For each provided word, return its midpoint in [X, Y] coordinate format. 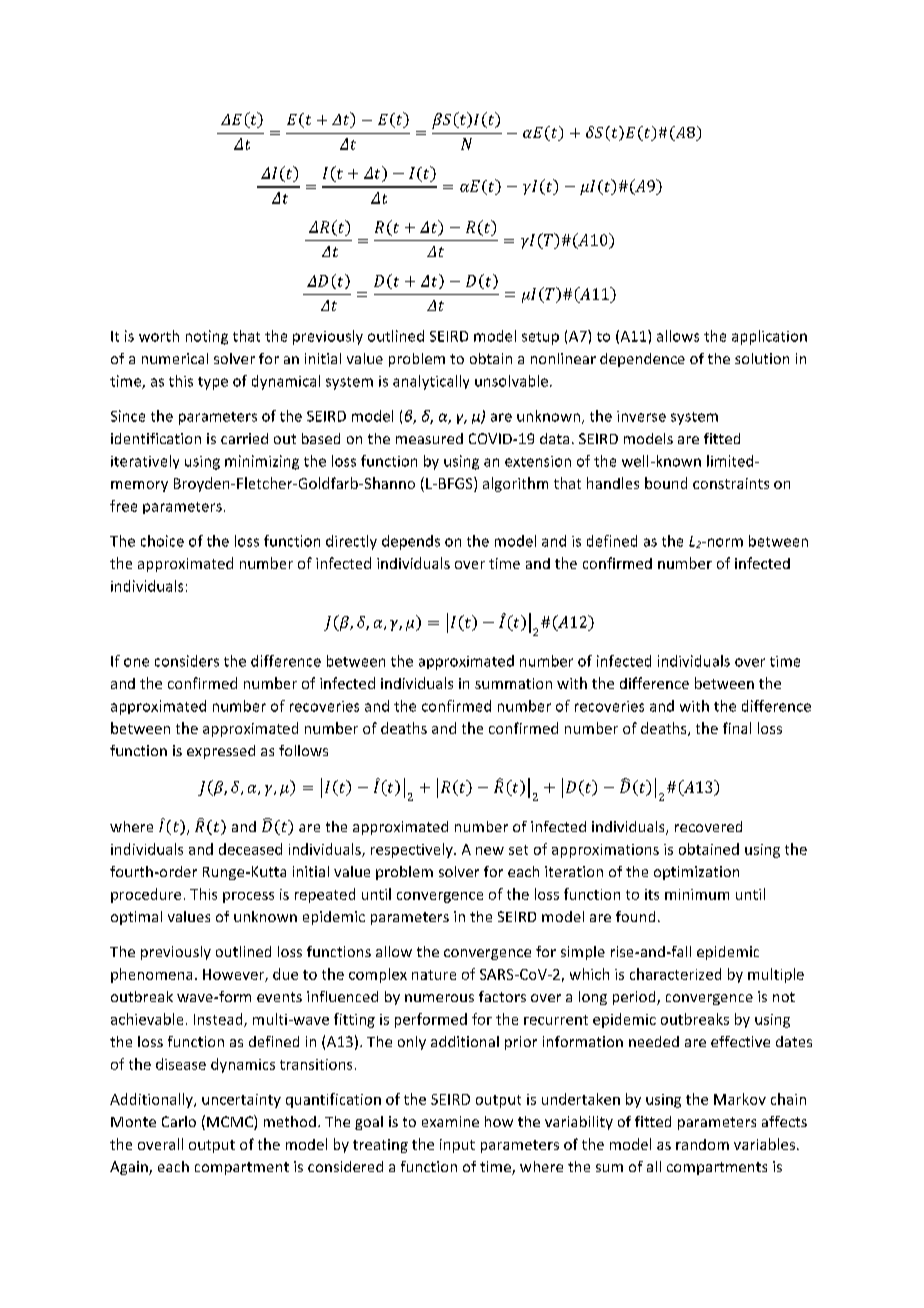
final [737, 728]
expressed [221, 752]
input [457, 1146]
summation [513, 683]
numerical [175, 358]
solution [762, 358]
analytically [431, 382]
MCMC [231, 1122]
